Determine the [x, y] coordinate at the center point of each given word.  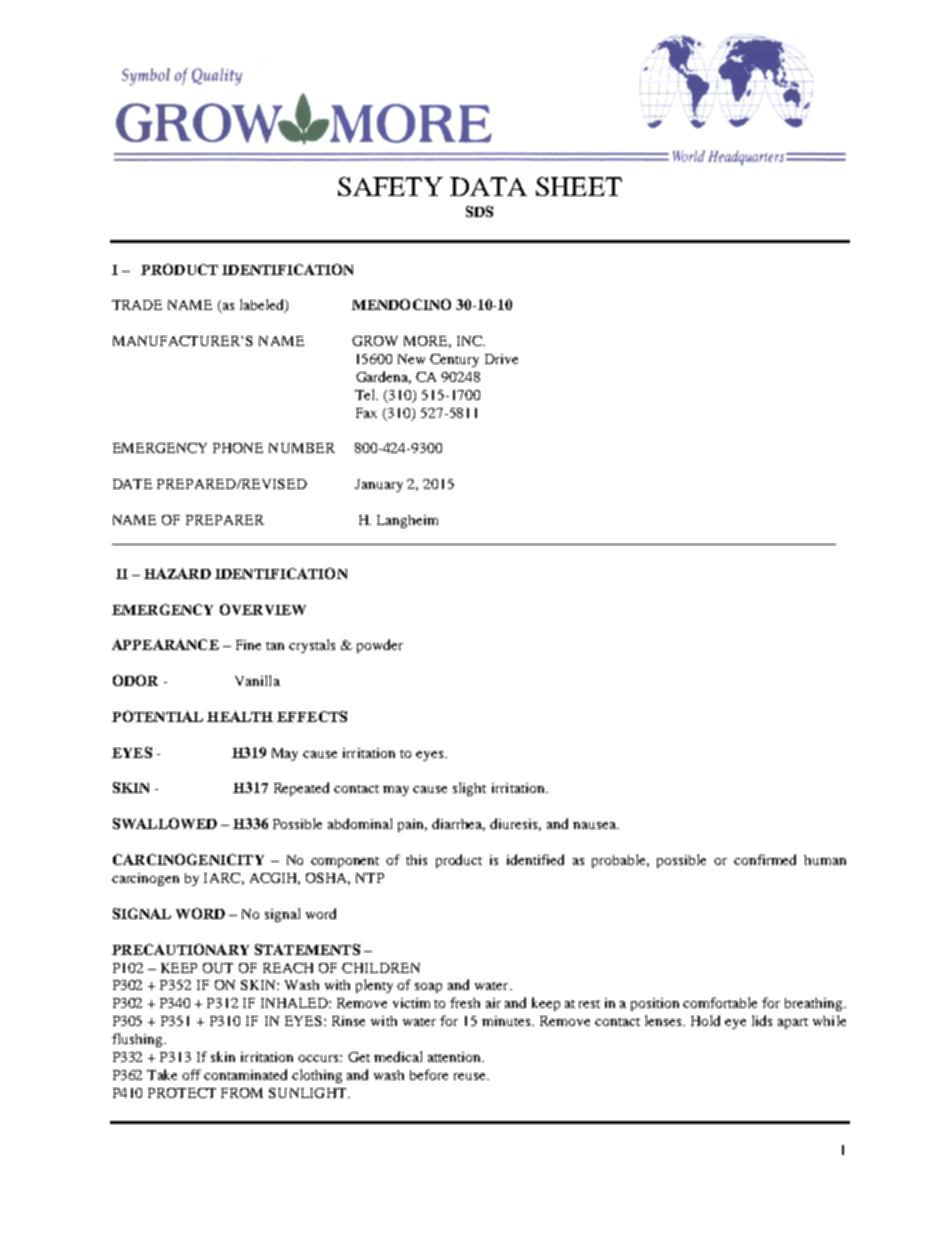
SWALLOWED [165, 823]
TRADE [137, 305]
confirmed [765, 859]
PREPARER [225, 520]
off [191, 1074]
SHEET [579, 186]
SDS [479, 211]
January [379, 485]
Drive [501, 359]
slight [469, 789]
